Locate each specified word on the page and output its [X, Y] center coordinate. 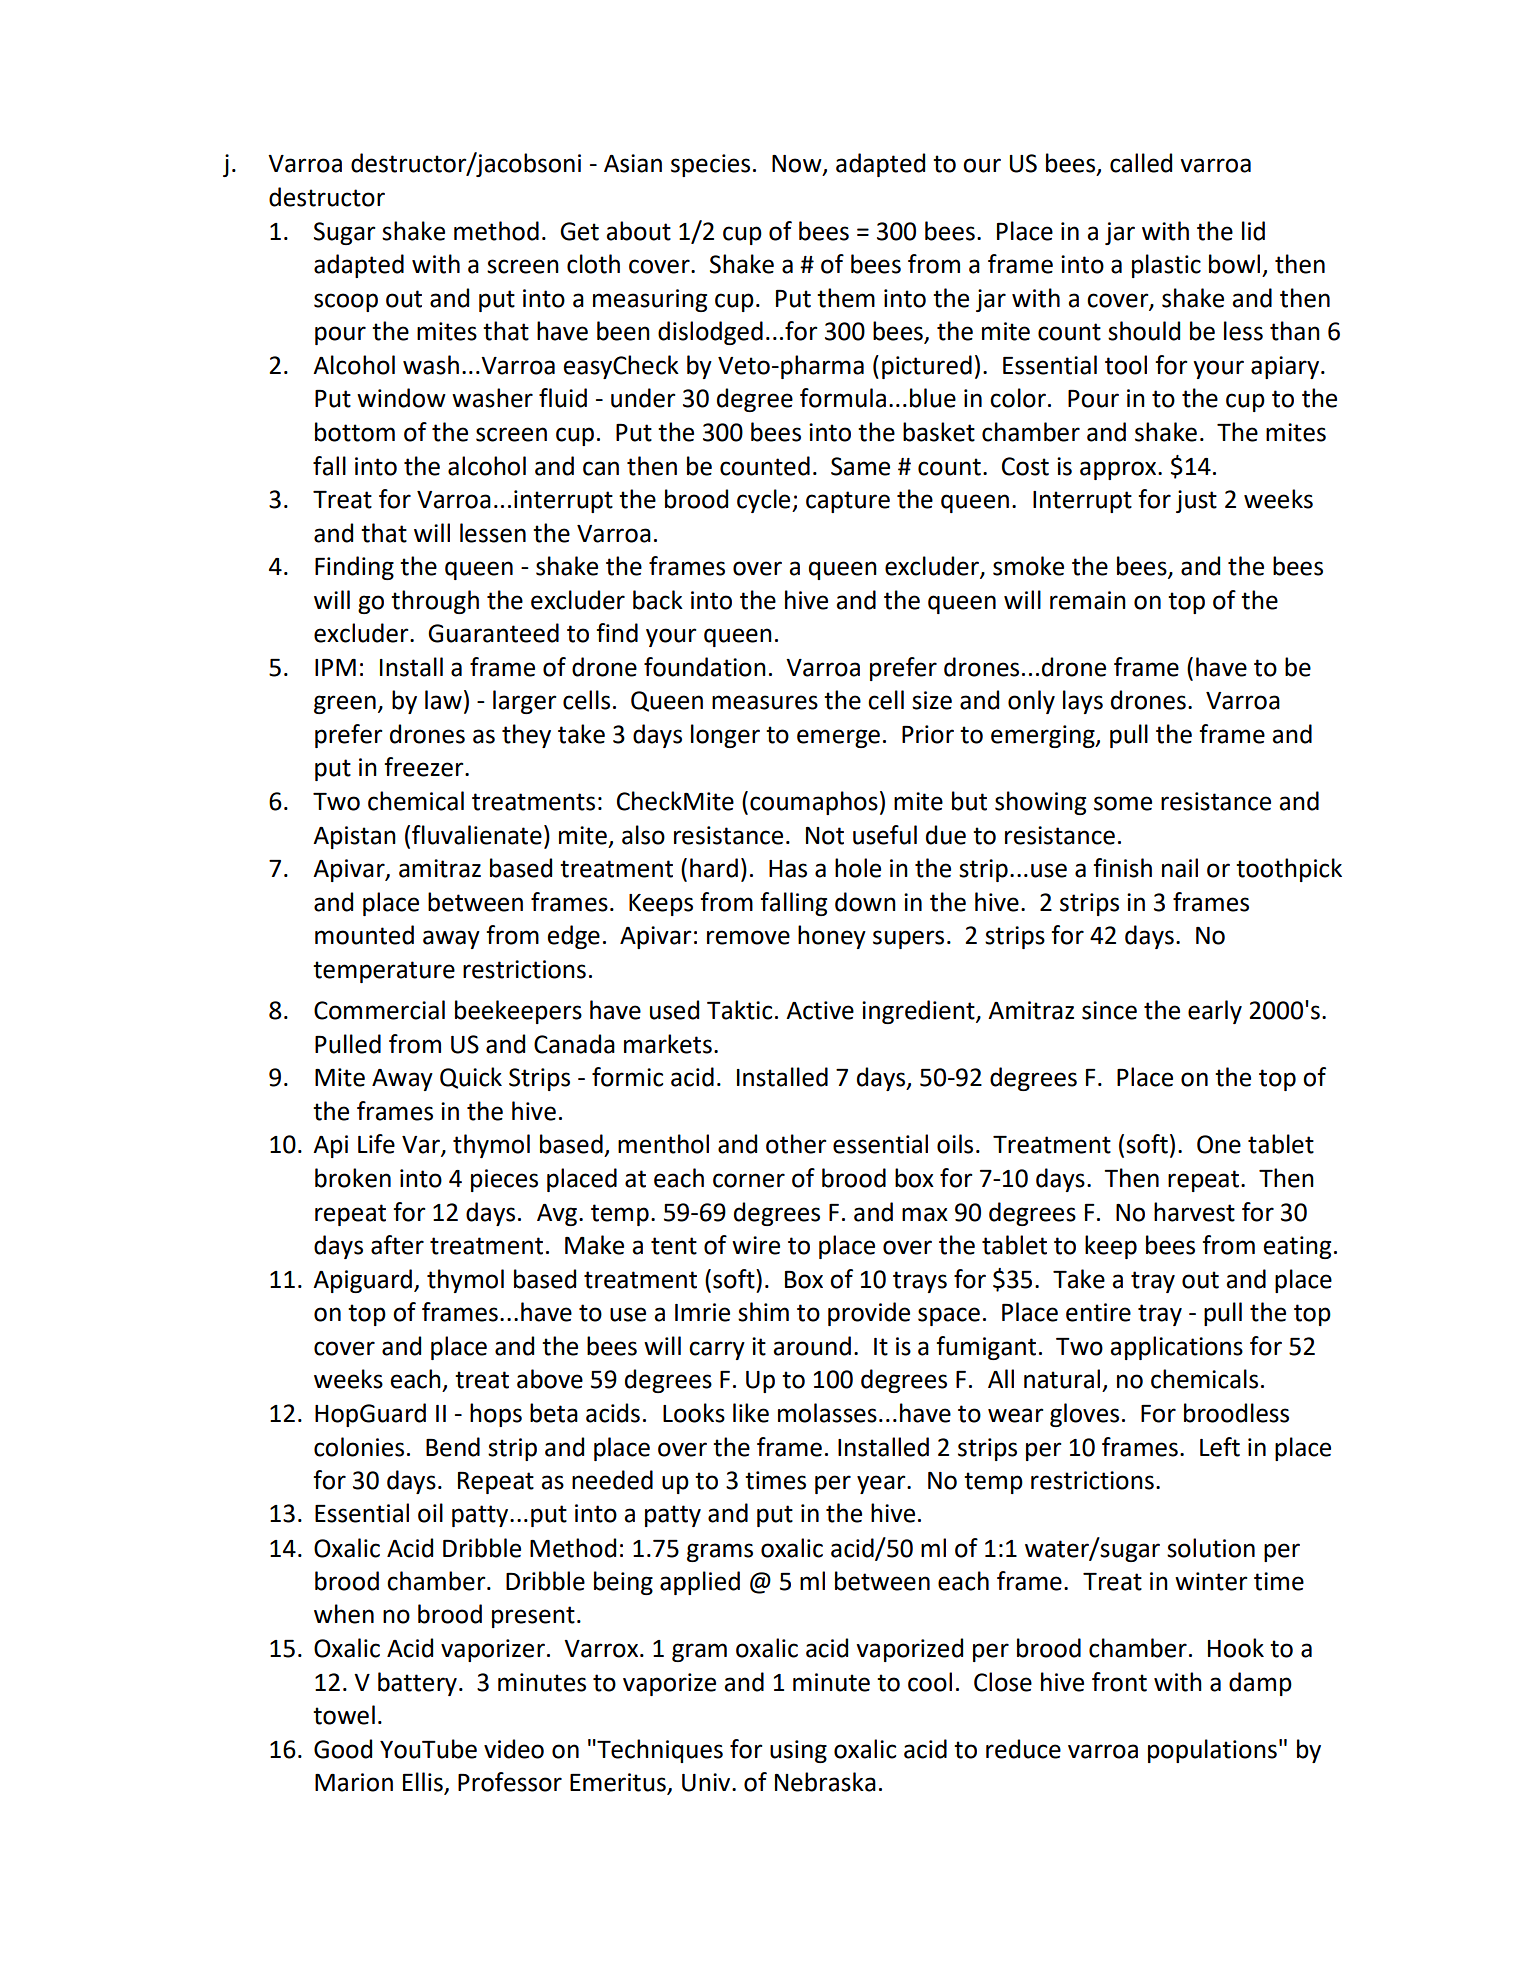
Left [1220, 1447]
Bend [453, 1447]
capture [848, 502]
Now [798, 165]
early [1215, 1012]
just [1196, 501]
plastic [1166, 266]
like [751, 1413]
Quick [471, 1078]
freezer [425, 767]
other [796, 1144]
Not [825, 836]
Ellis [424, 1783]
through [435, 602]
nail [1180, 868]
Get [579, 231]
